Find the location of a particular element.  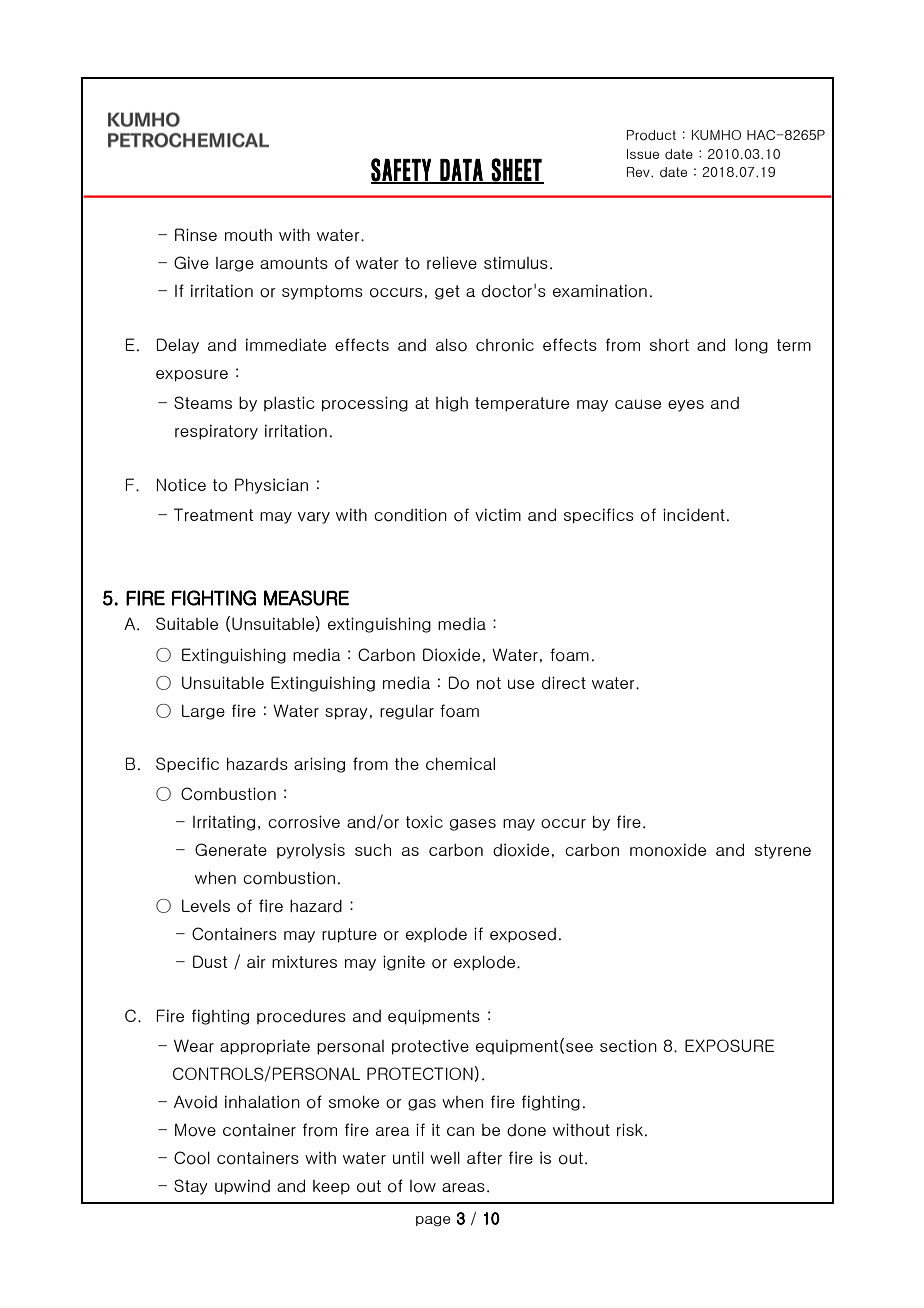

incident is located at coordinates (694, 515).
